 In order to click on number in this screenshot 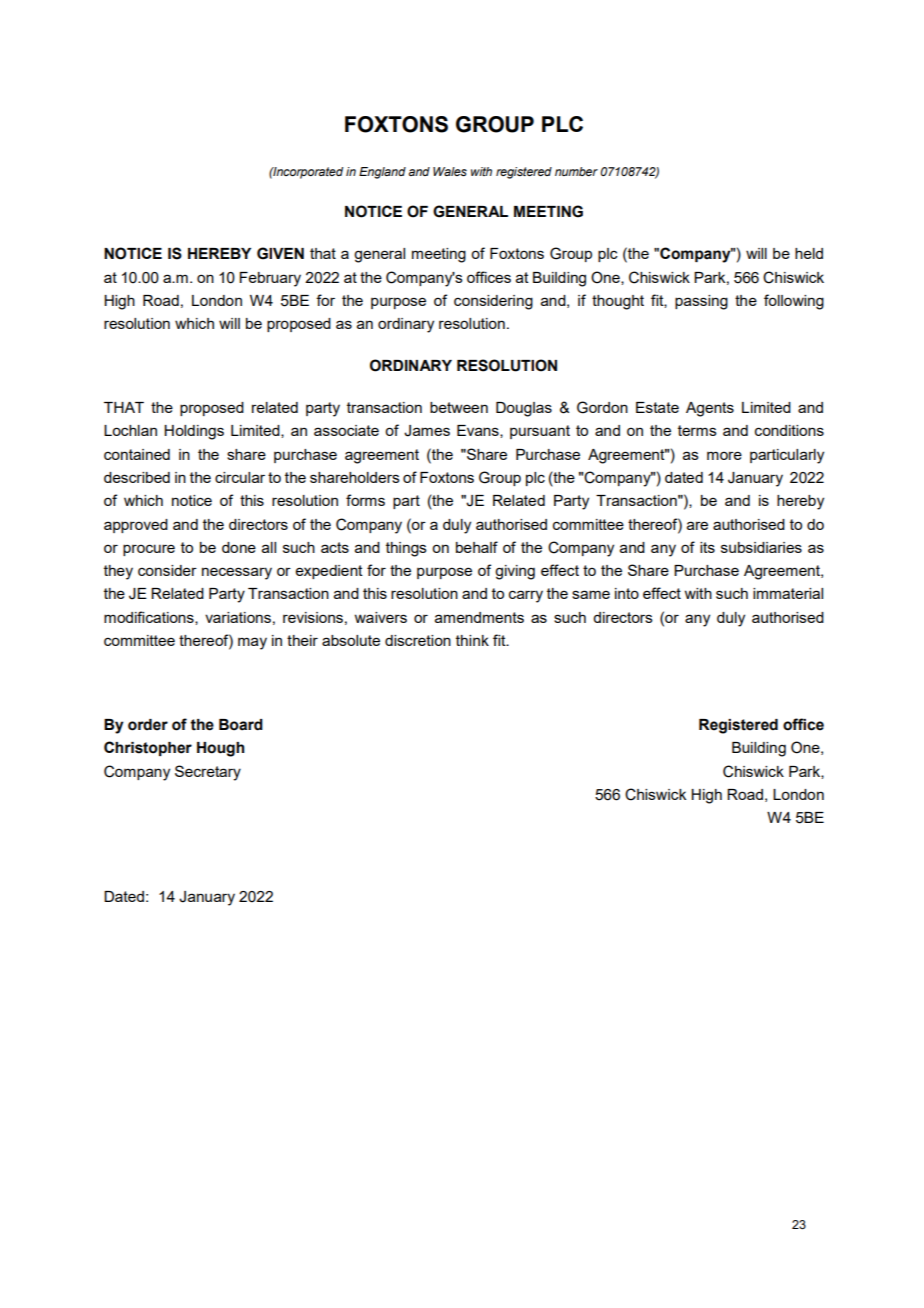, I will do `click(576, 171)`.
